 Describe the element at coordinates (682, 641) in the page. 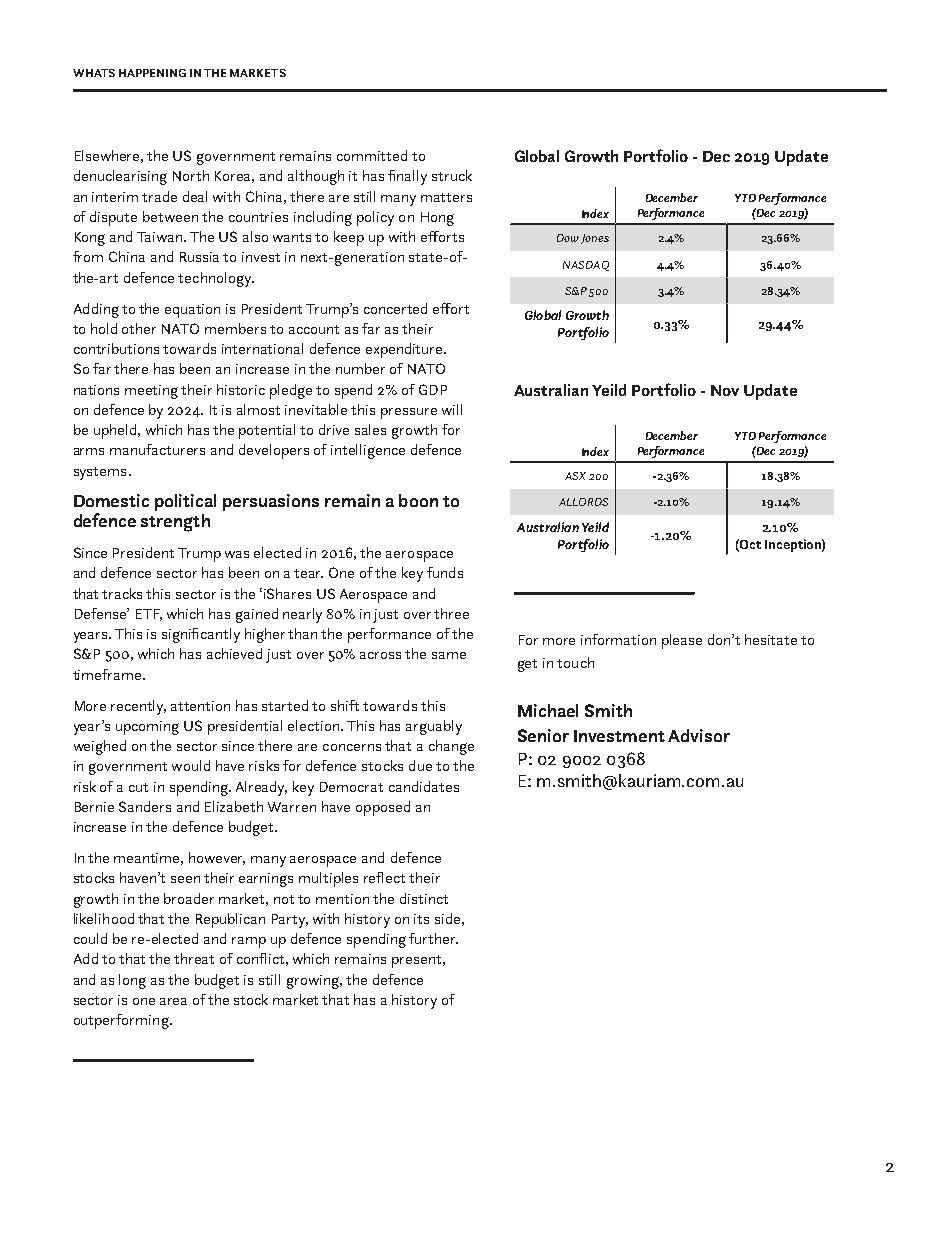

I see `please` at that location.
